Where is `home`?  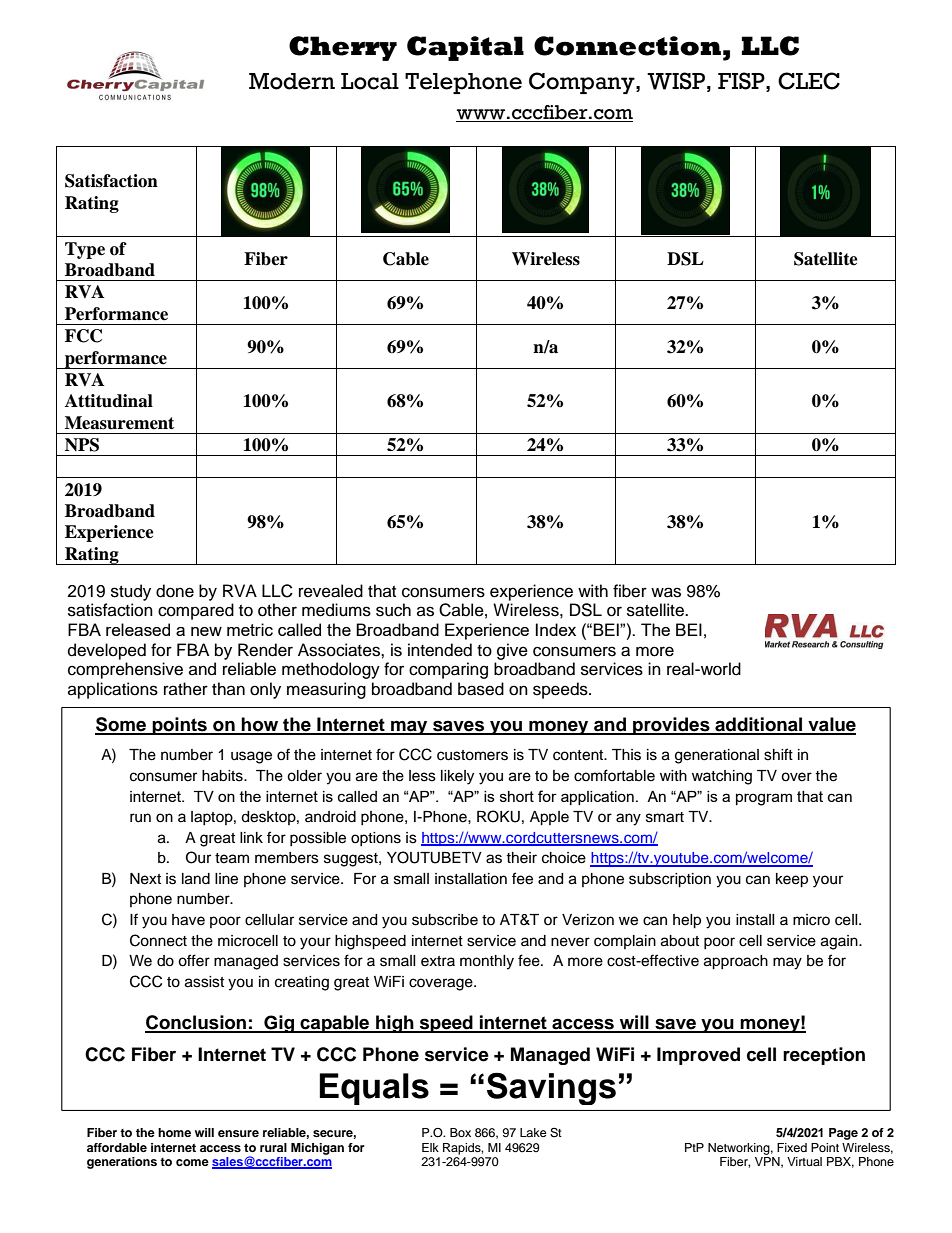 home is located at coordinates (174, 1132).
